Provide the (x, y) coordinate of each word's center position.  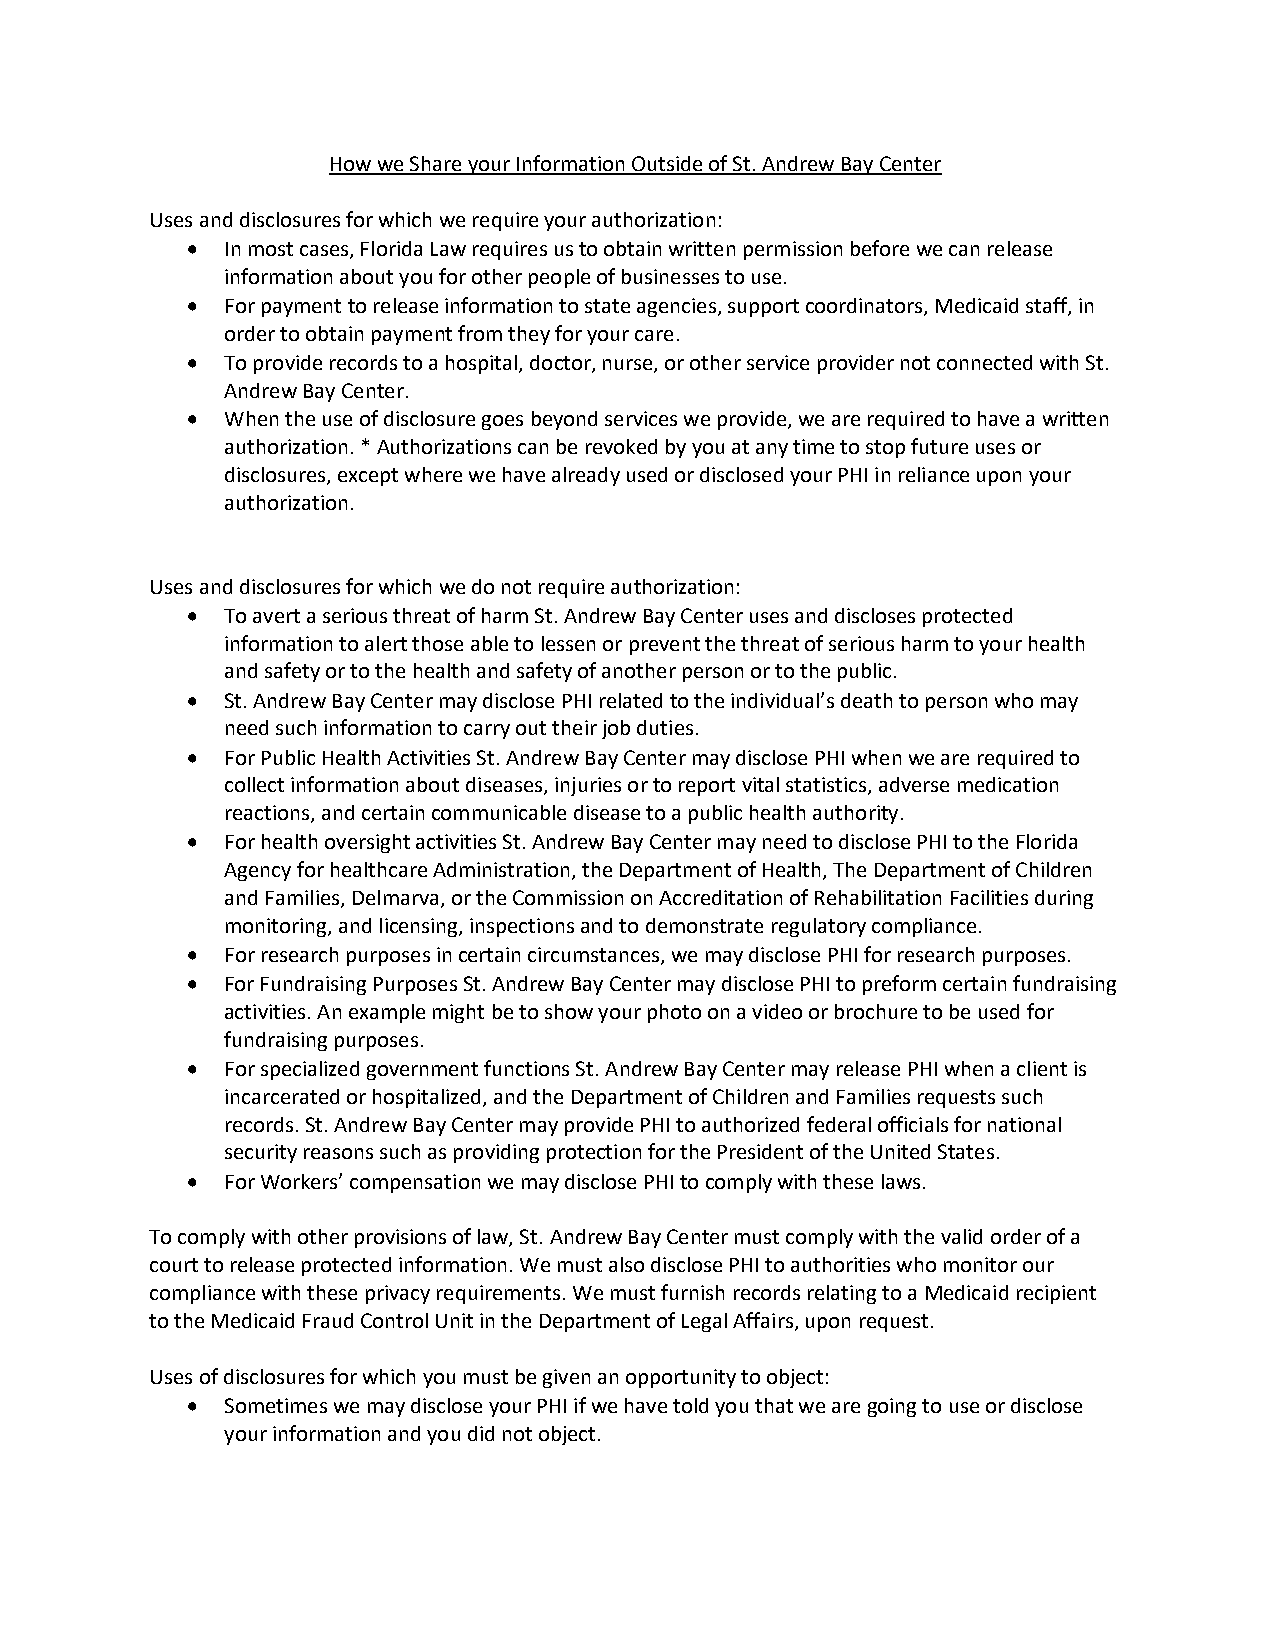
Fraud (328, 1320)
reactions (269, 814)
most (271, 249)
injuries (588, 786)
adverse (914, 784)
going (892, 1407)
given (566, 1378)
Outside (667, 165)
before (880, 248)
